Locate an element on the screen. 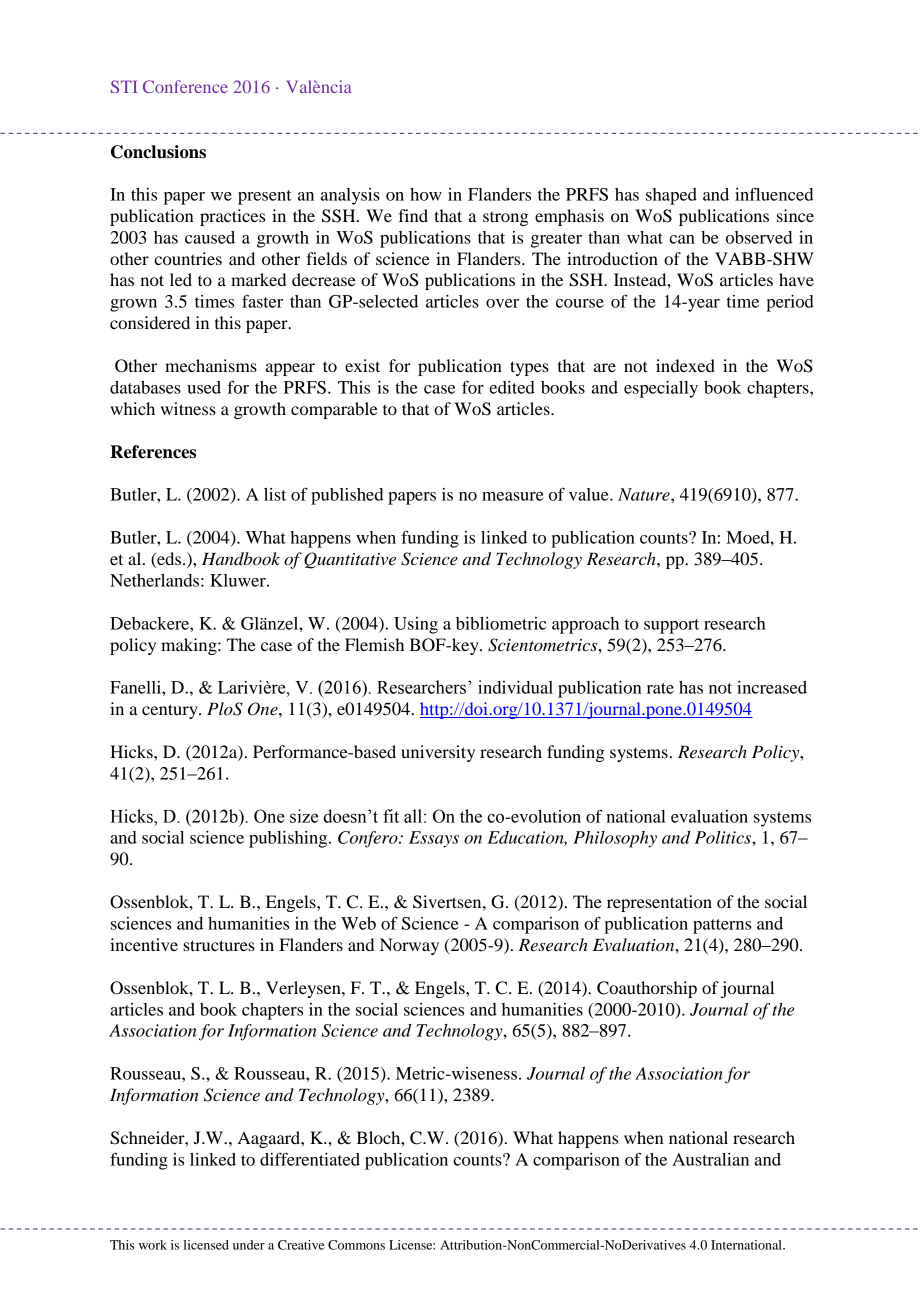  under is located at coordinates (249, 1245).
